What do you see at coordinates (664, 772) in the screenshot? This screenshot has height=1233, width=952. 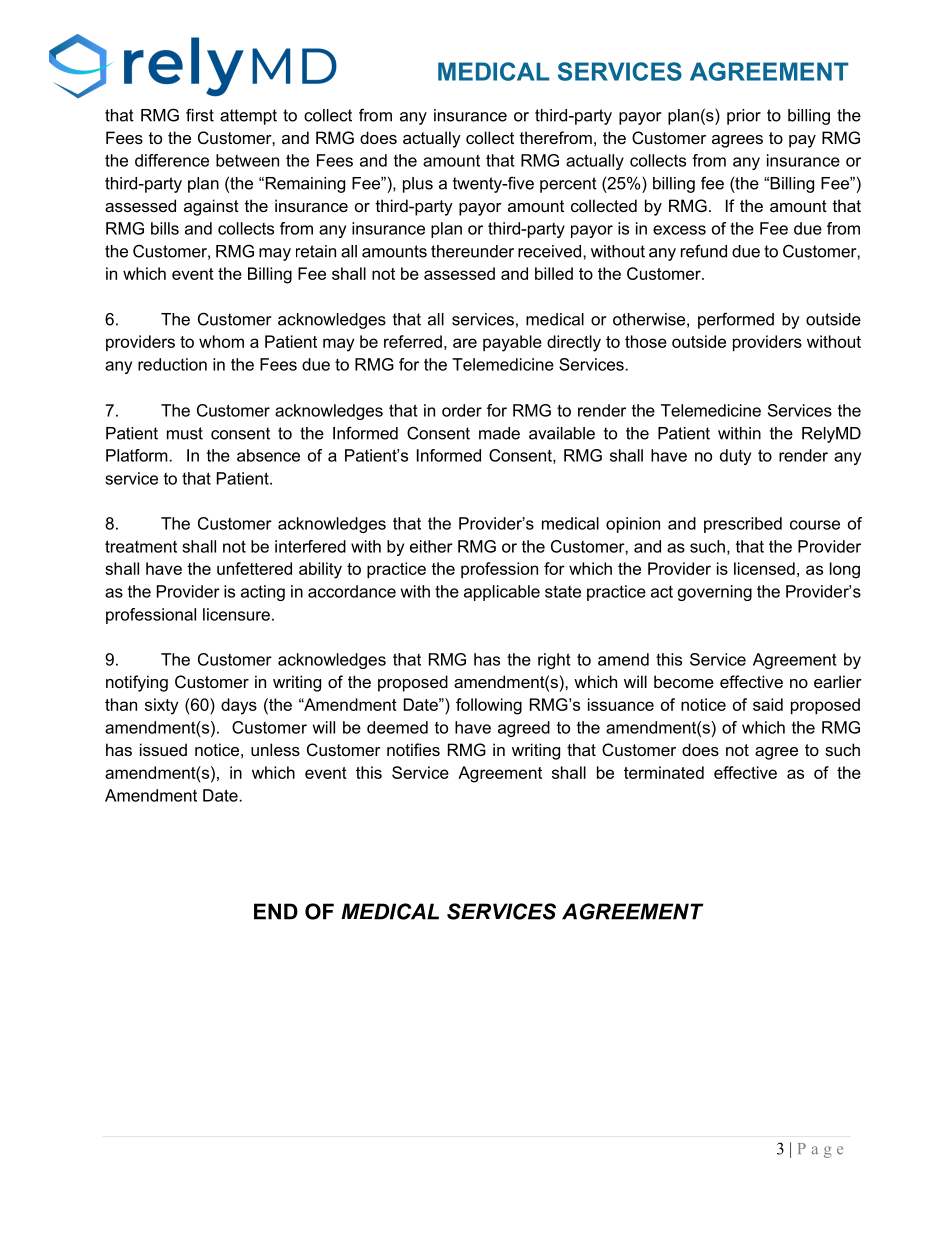 I see `terminated` at bounding box center [664, 772].
